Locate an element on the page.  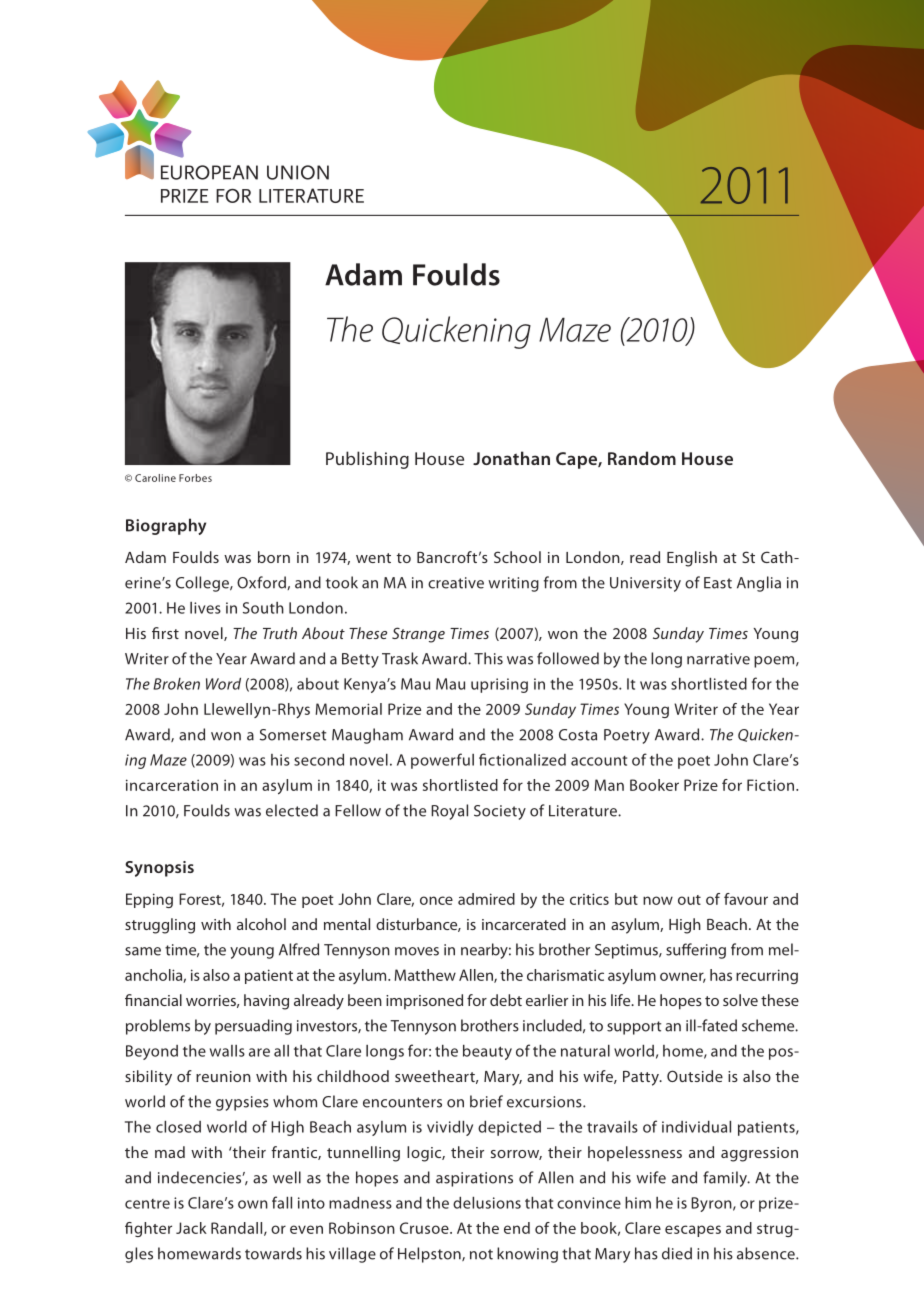
Strange is located at coordinates (418, 635).
